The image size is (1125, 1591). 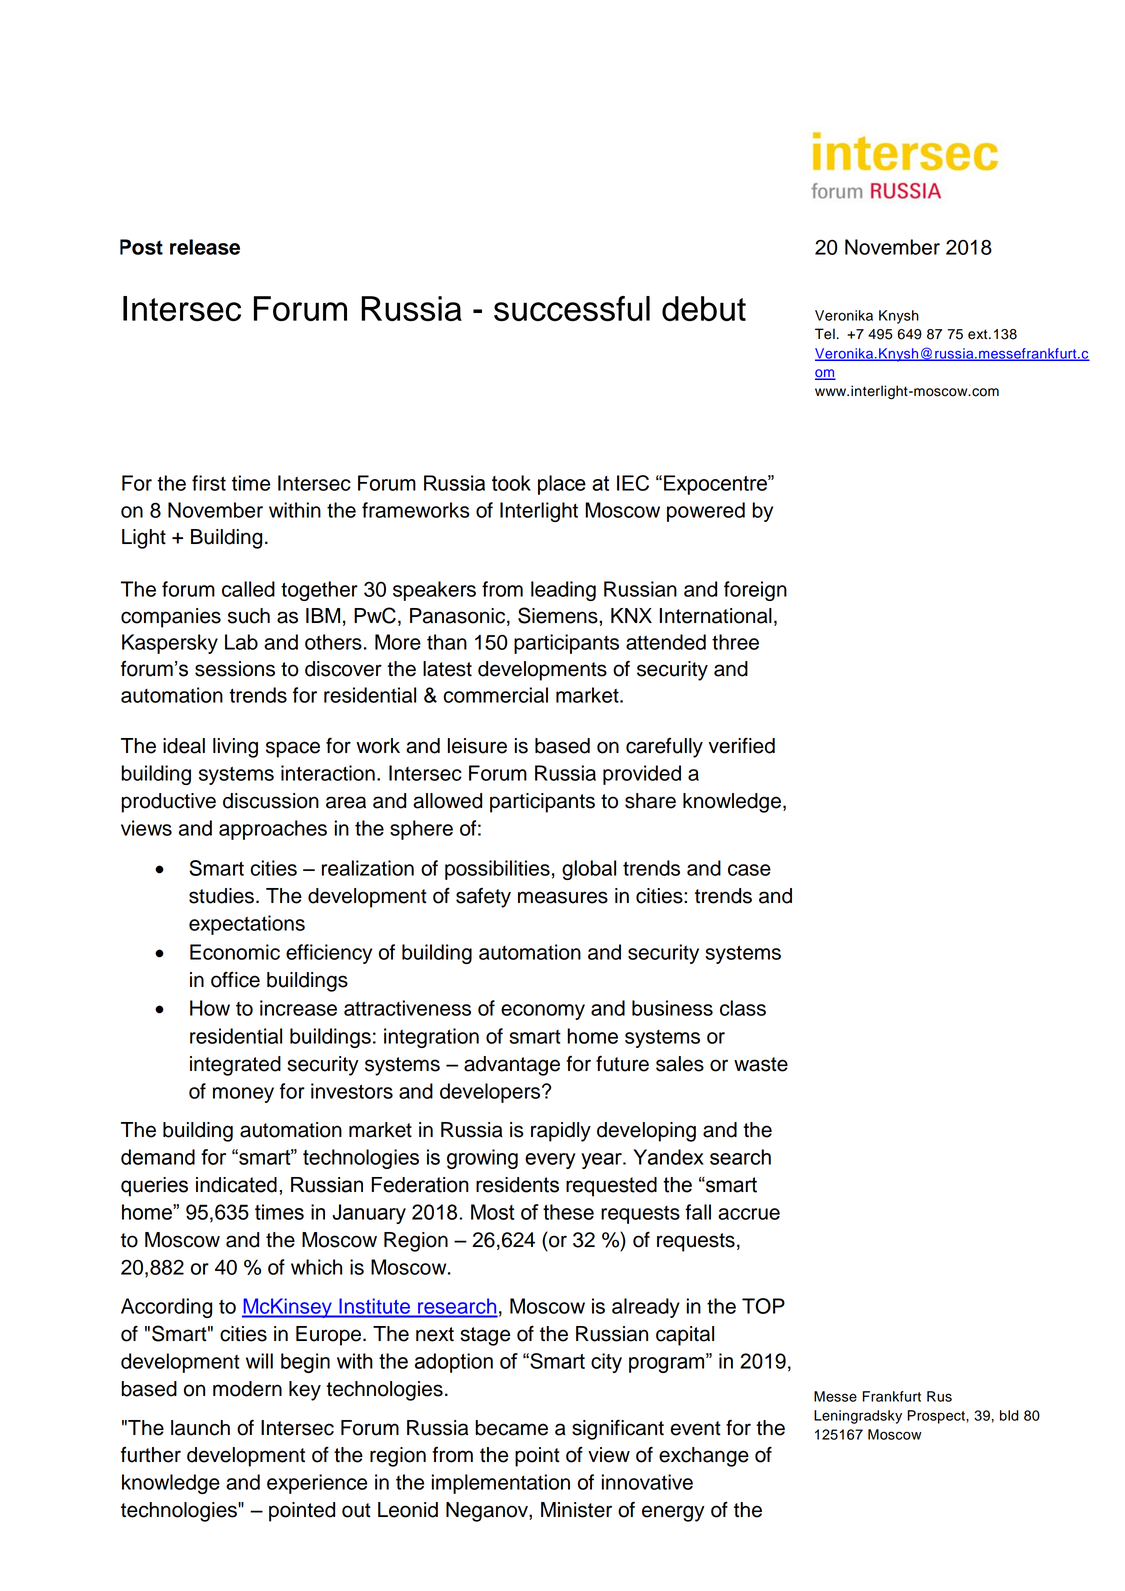 I want to click on waste, so click(x=761, y=1064).
